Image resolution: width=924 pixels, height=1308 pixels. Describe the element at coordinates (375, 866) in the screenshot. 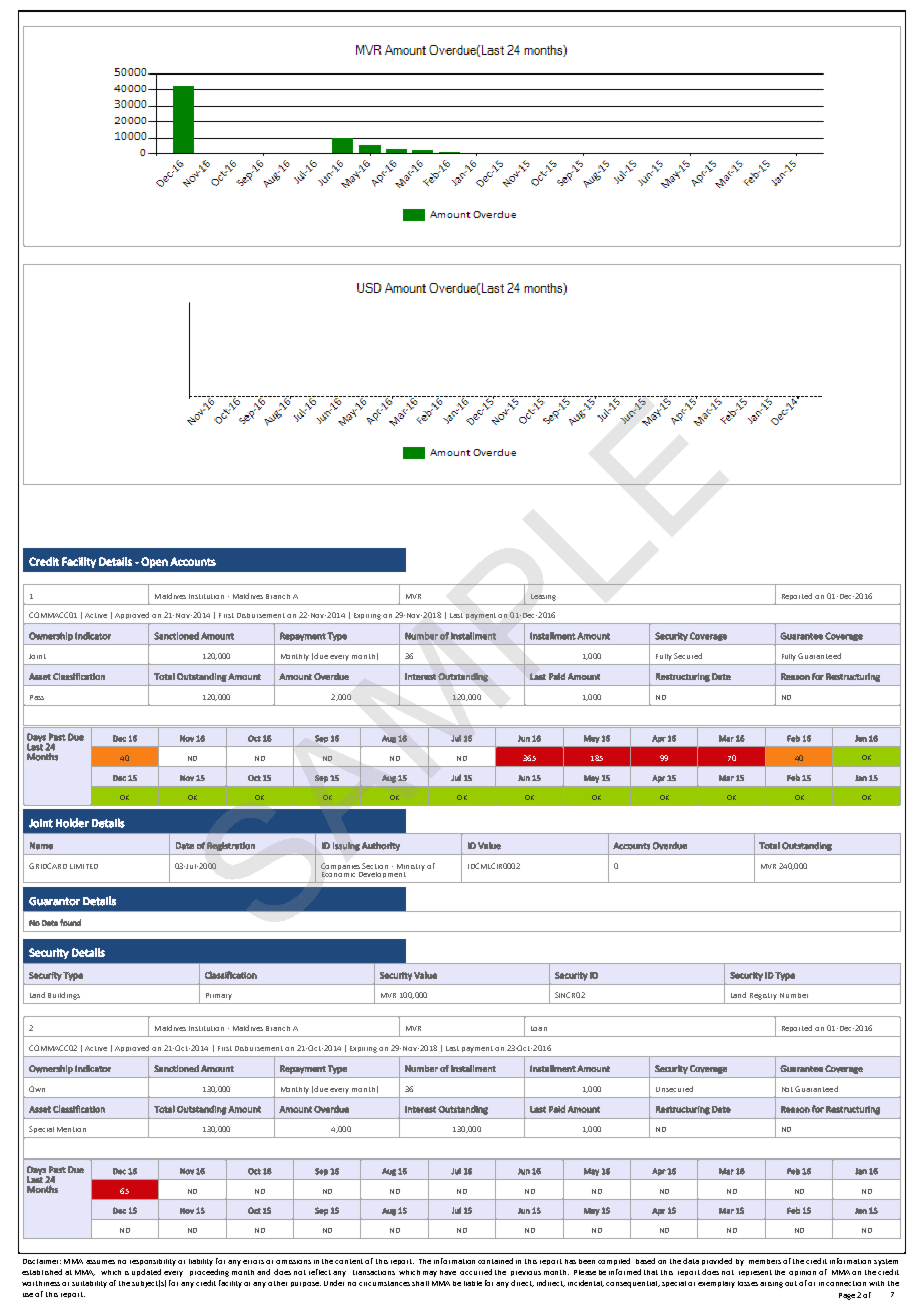

I see `Section` at that location.
